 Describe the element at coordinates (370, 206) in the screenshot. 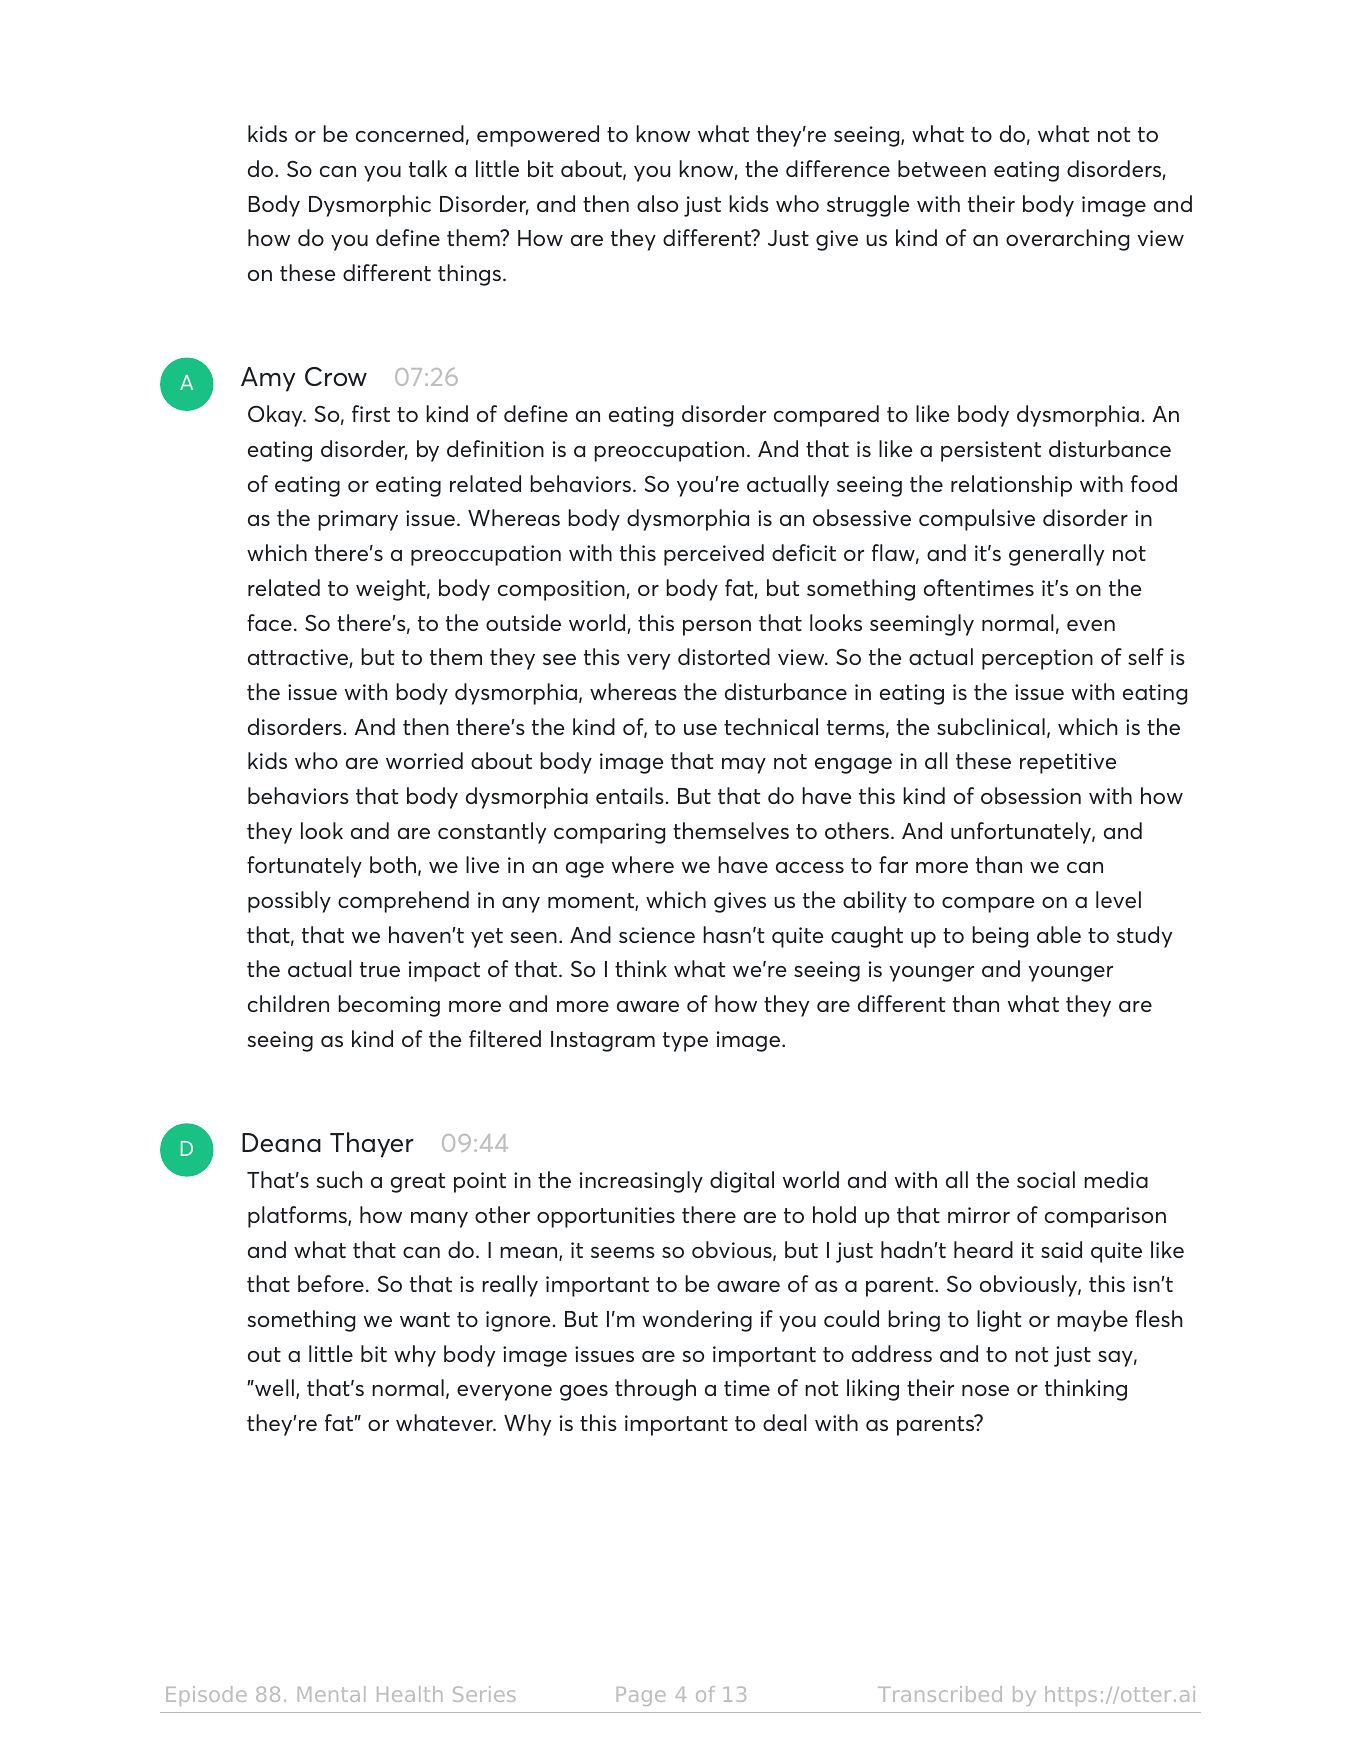

I see `Dysmorphic` at that location.
